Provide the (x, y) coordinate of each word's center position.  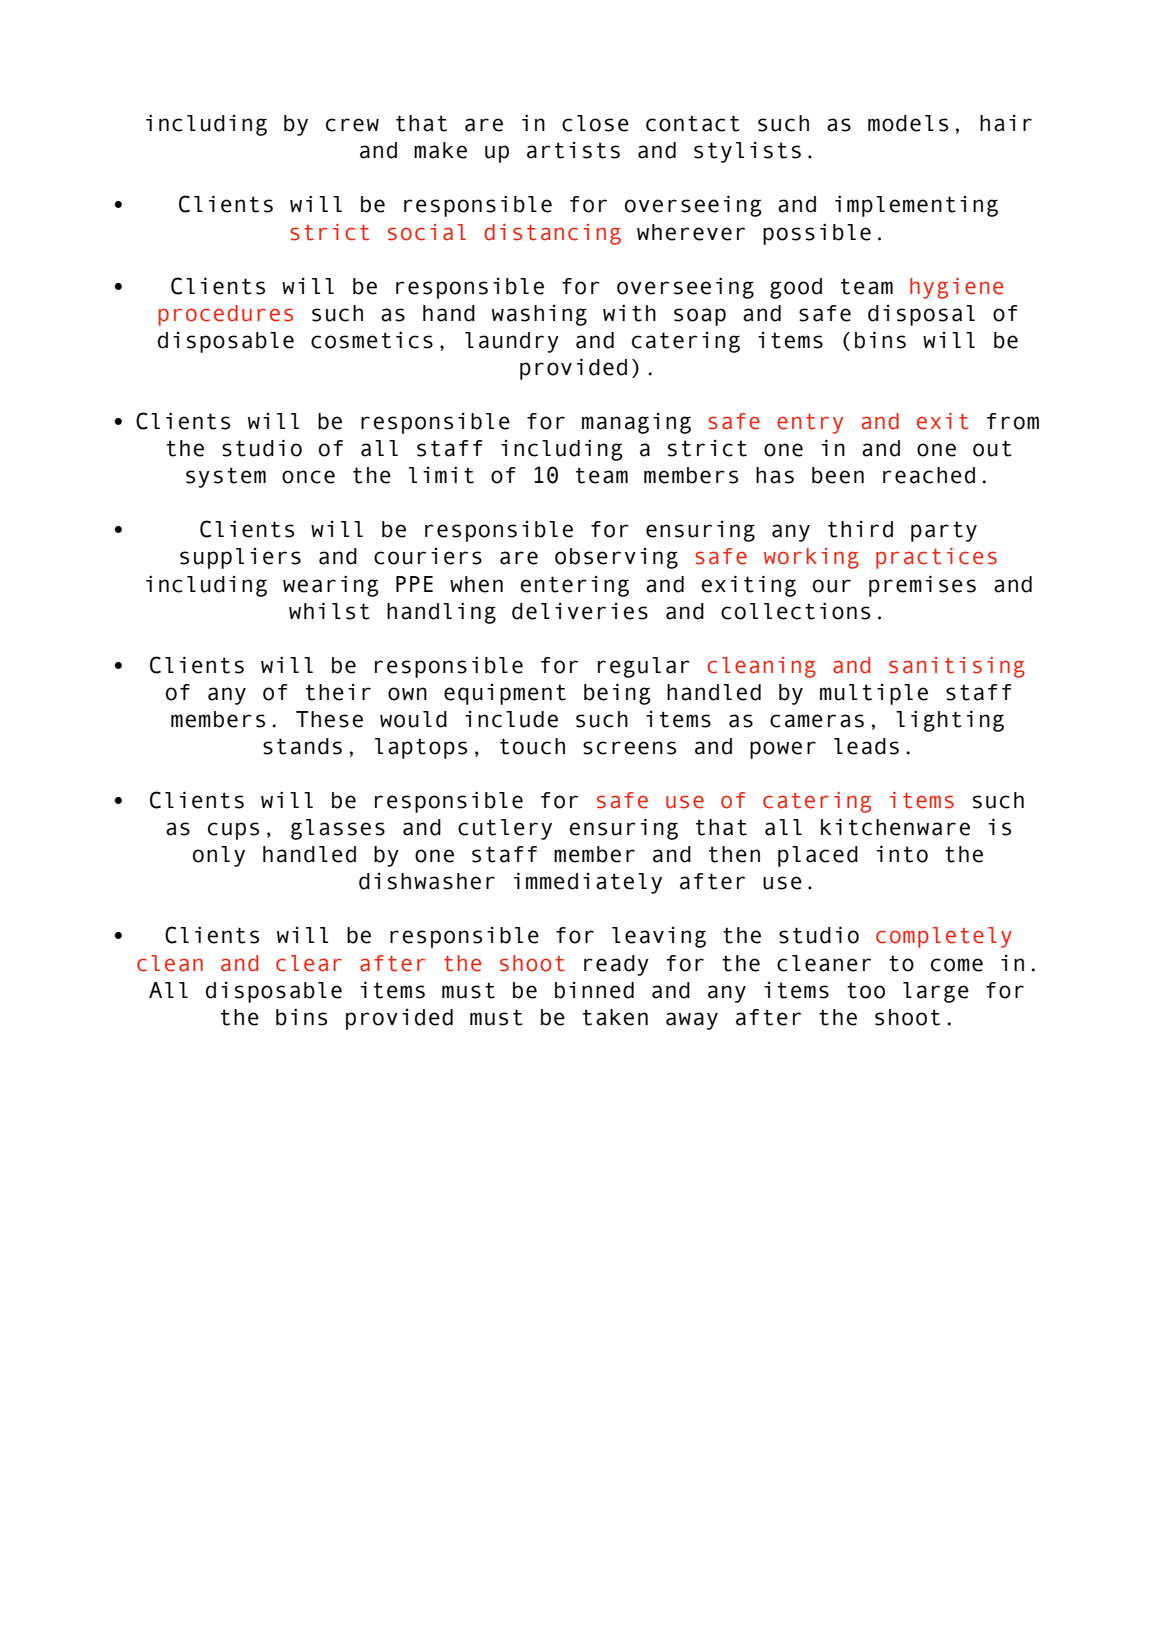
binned (594, 990)
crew (352, 125)
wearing (331, 586)
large (936, 992)
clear (309, 963)
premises (922, 586)
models (908, 123)
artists (573, 150)
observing (616, 558)
